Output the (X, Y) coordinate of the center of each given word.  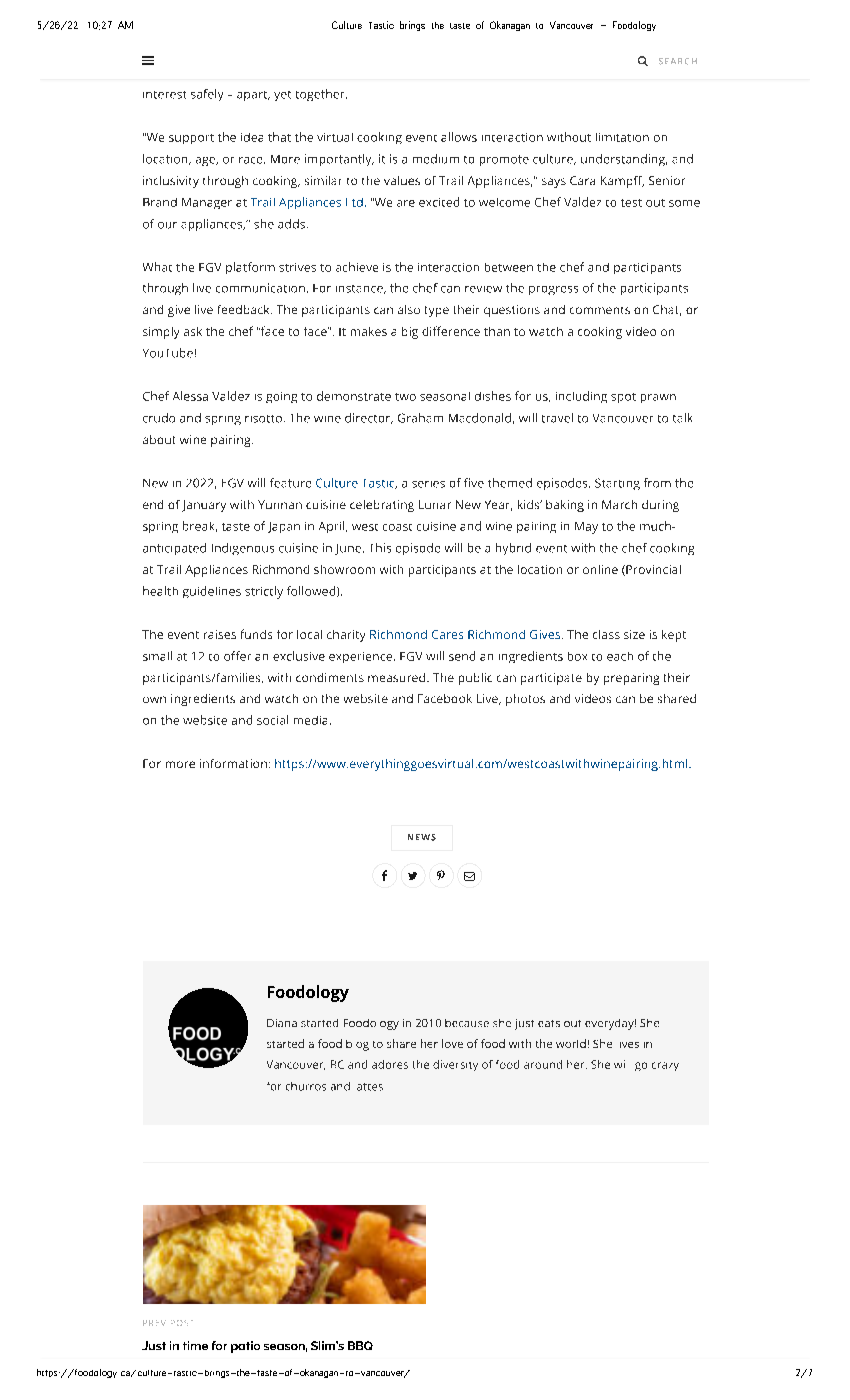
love (452, 1043)
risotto (263, 419)
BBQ (360, 1345)
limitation (622, 137)
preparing (631, 679)
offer (237, 656)
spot (623, 398)
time (195, 1345)
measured (398, 677)
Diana (282, 1023)
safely (207, 95)
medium (436, 159)
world (571, 1043)
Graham (420, 418)
